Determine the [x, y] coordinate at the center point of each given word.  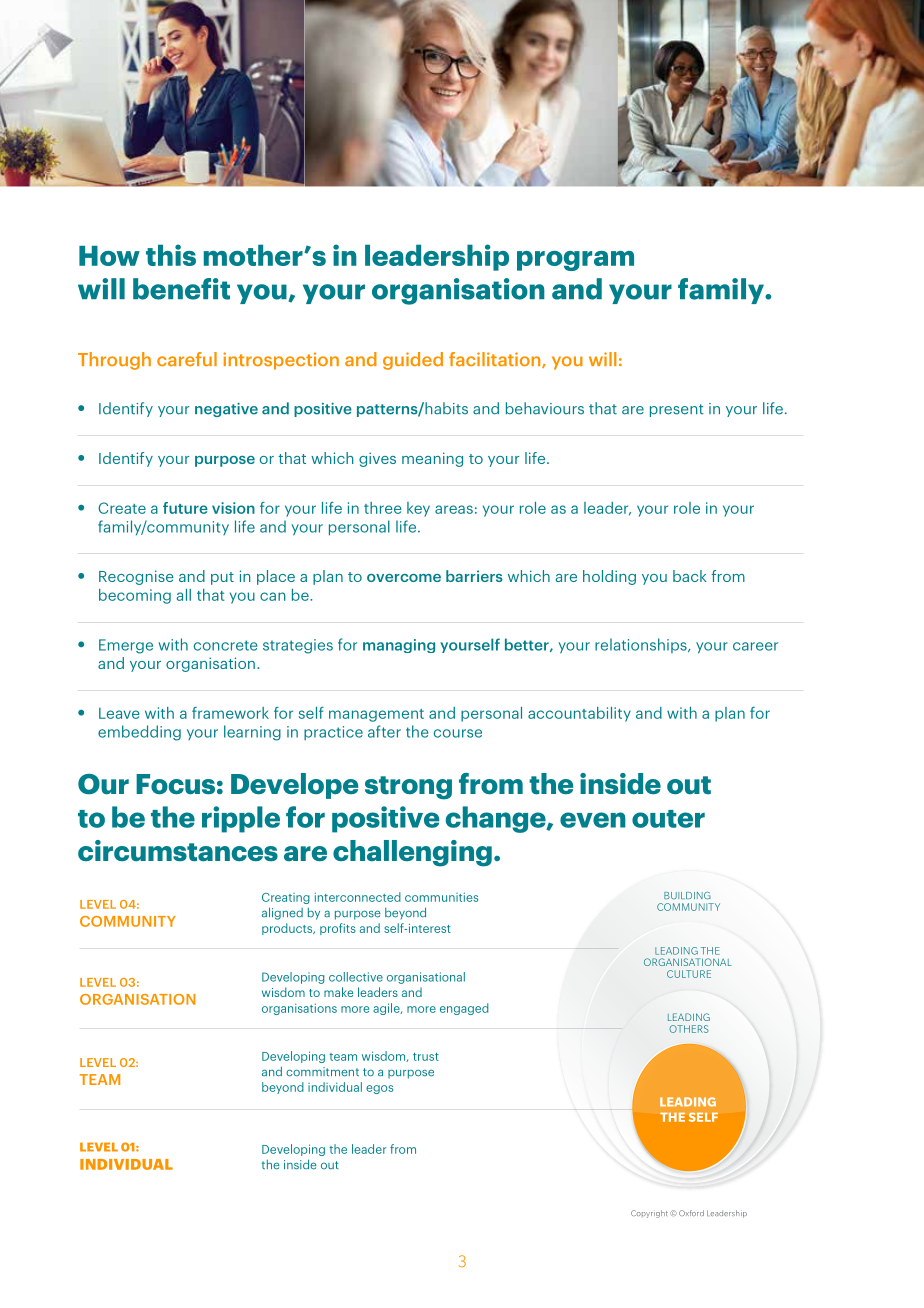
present [677, 410]
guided [413, 361]
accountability [579, 714]
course [458, 733]
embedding [139, 733]
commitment [322, 1072]
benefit [181, 289]
